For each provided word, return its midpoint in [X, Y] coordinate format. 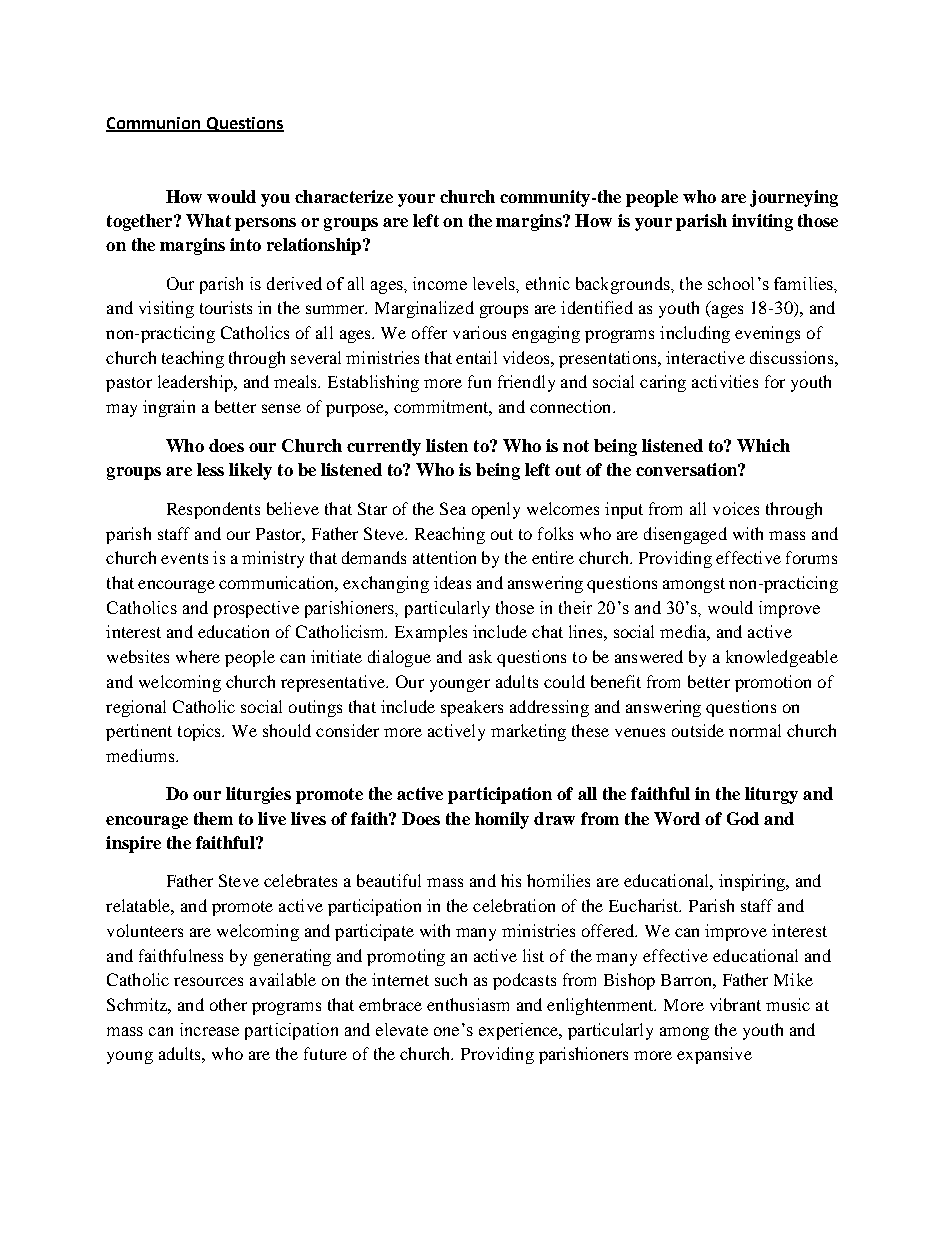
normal [755, 730]
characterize [344, 196]
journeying [794, 198]
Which [763, 445]
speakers [472, 708]
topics [201, 732]
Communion [154, 124]
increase [209, 1029]
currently [384, 447]
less [210, 469]
